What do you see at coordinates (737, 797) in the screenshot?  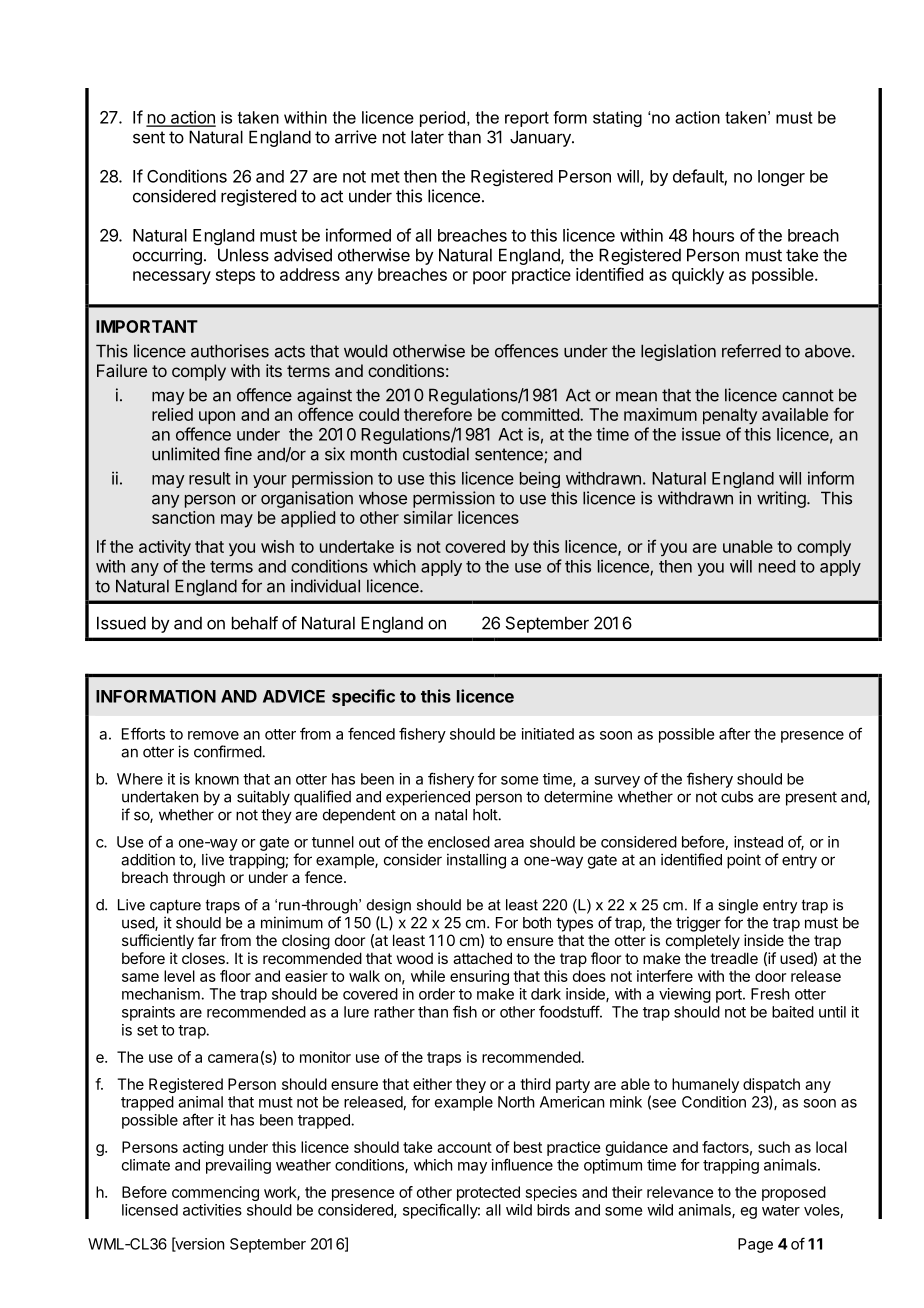 I see `cubs` at bounding box center [737, 797].
